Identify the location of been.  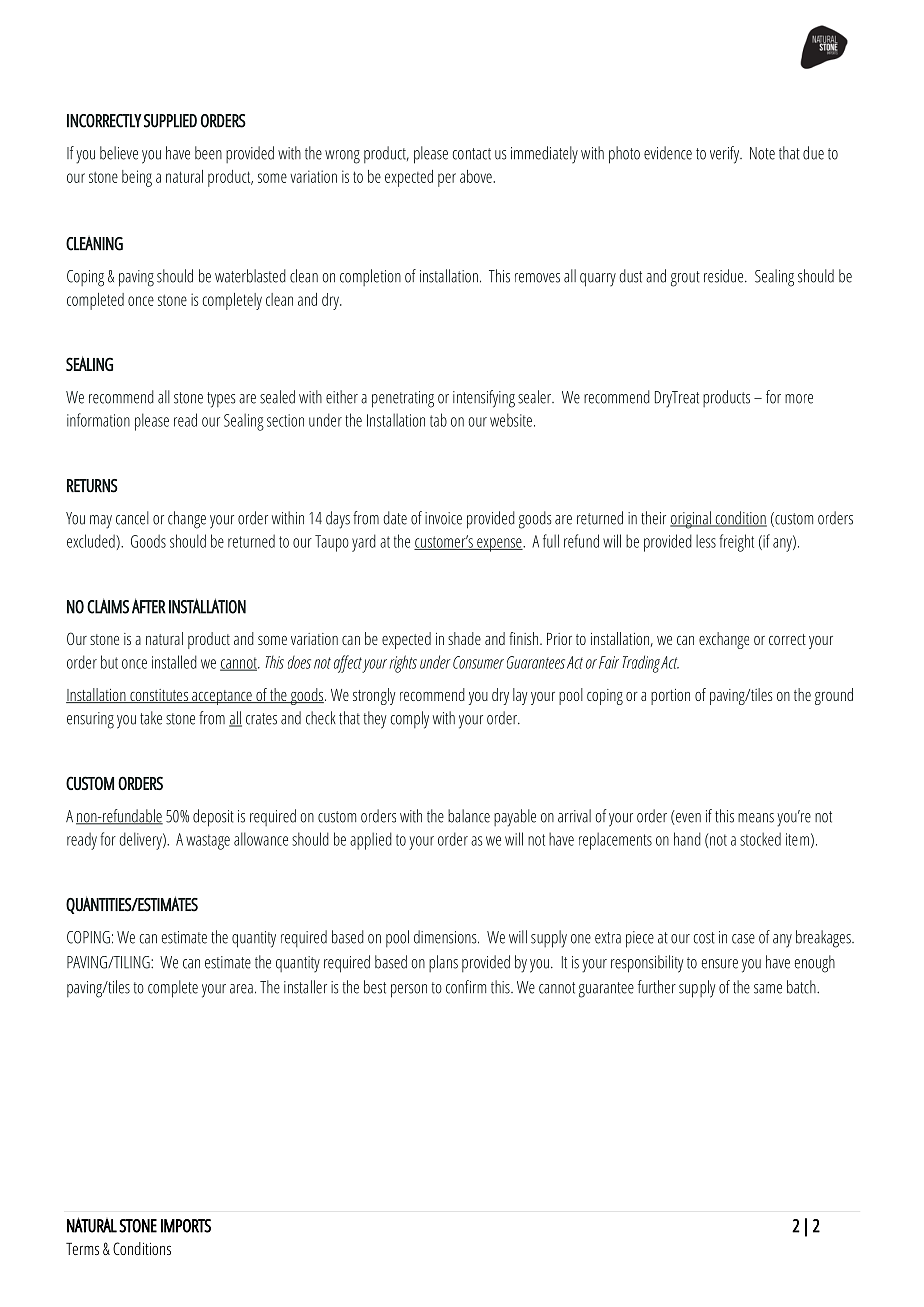
(208, 153).
